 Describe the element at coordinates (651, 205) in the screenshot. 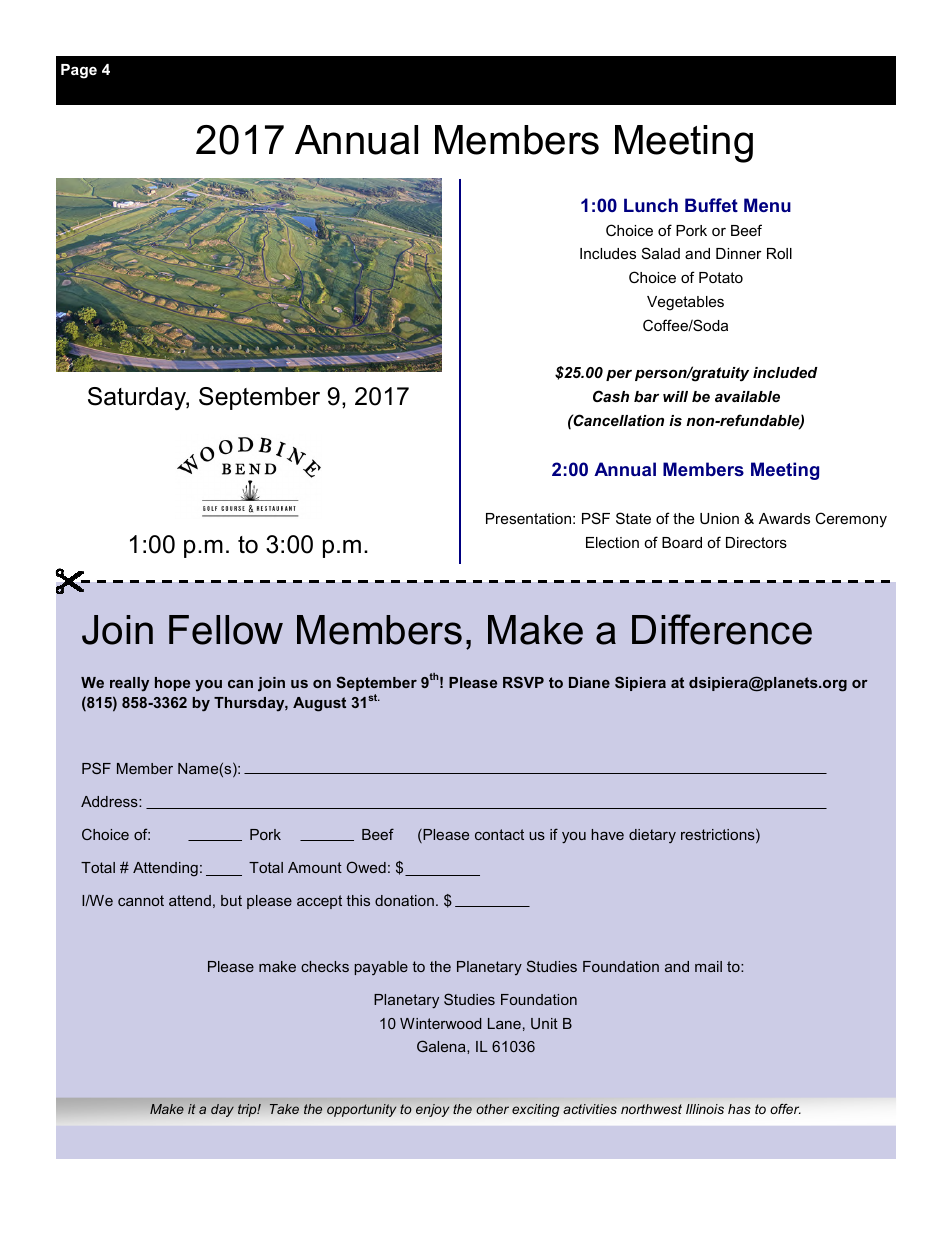

I see `Lunch` at that location.
